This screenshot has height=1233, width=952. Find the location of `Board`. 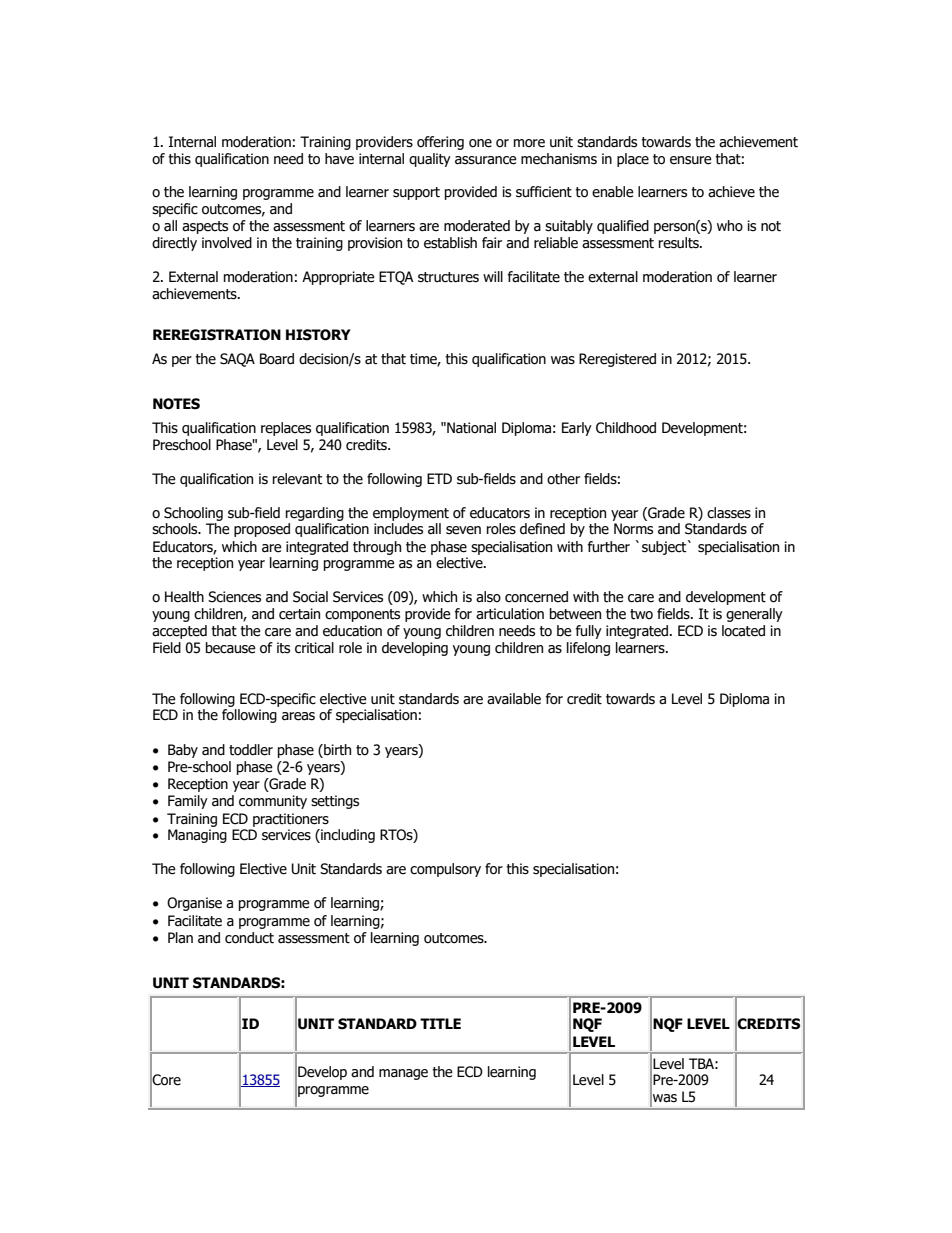

Board is located at coordinates (277, 359).
